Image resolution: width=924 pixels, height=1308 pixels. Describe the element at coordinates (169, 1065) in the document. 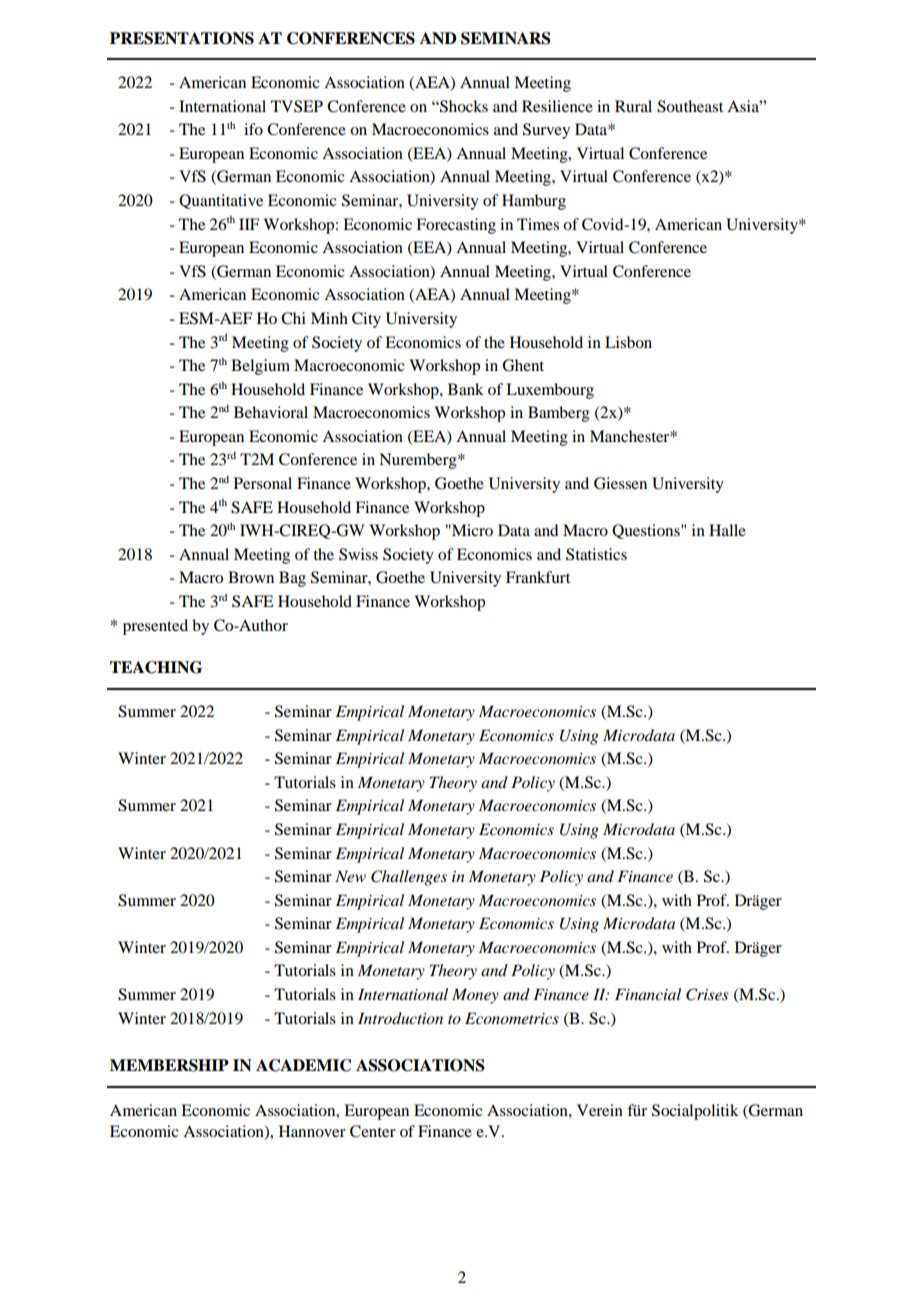

I see `MEMBERSHIP` at that location.
